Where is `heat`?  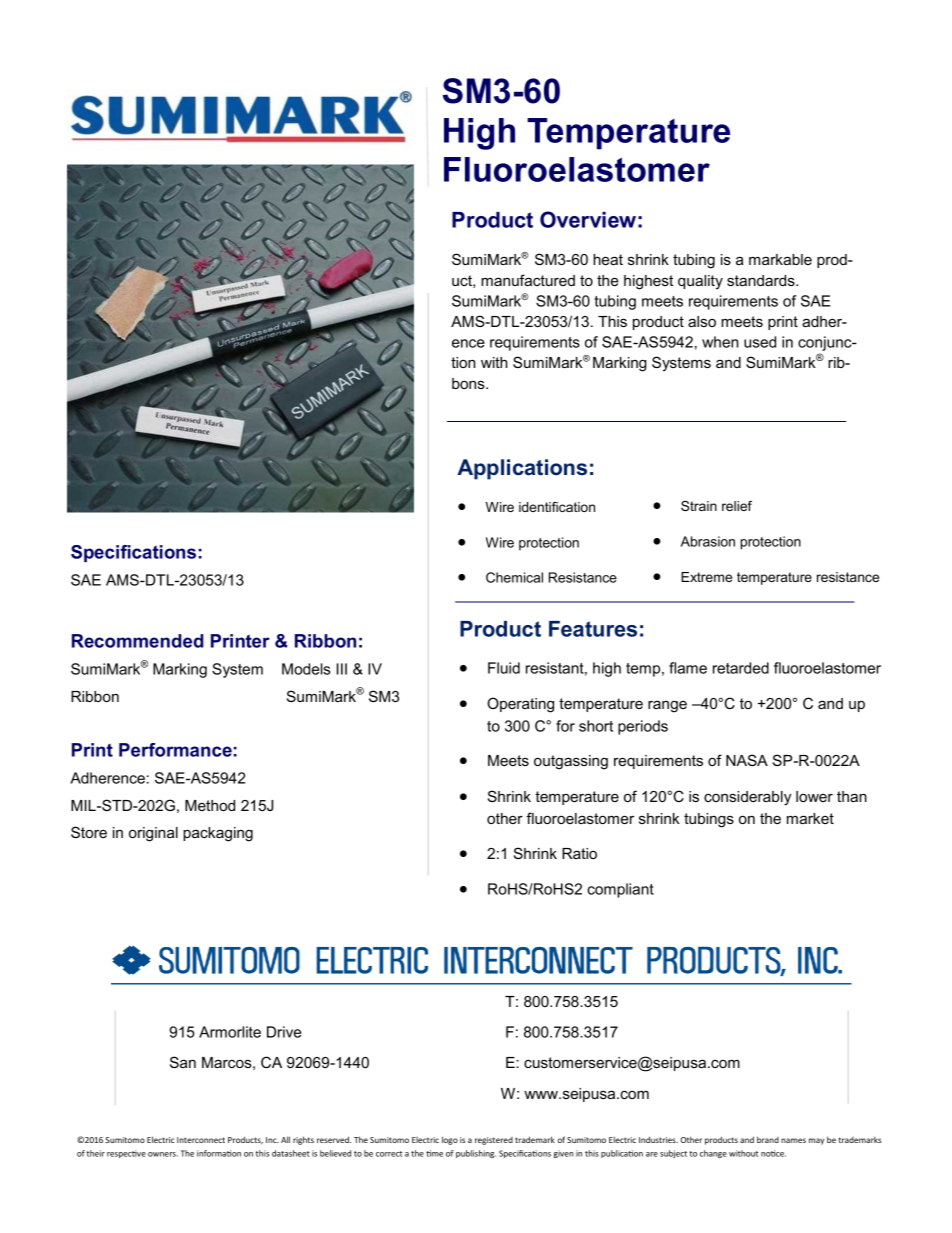
heat is located at coordinates (608, 259).
